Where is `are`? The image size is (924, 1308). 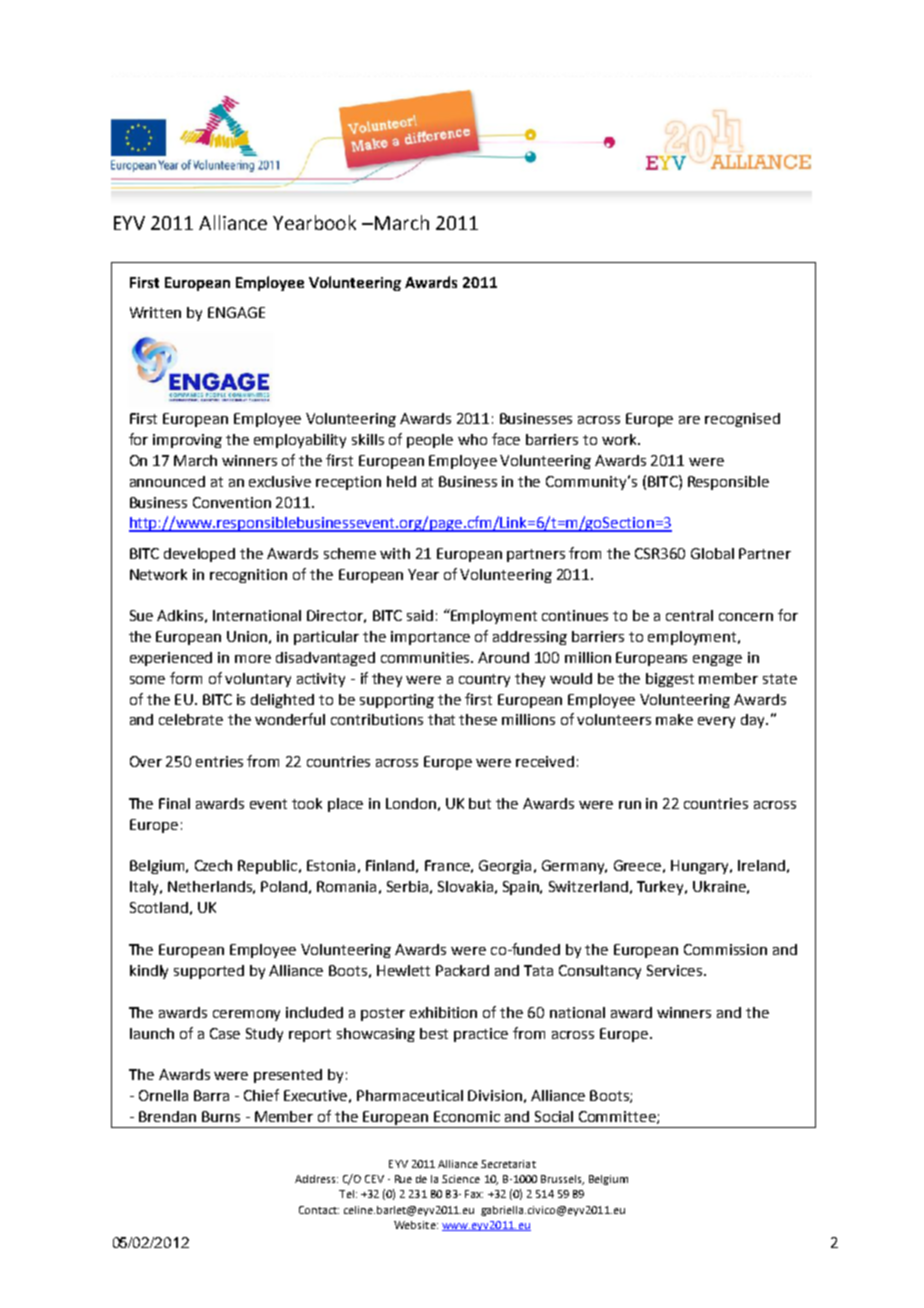
are is located at coordinates (689, 420).
